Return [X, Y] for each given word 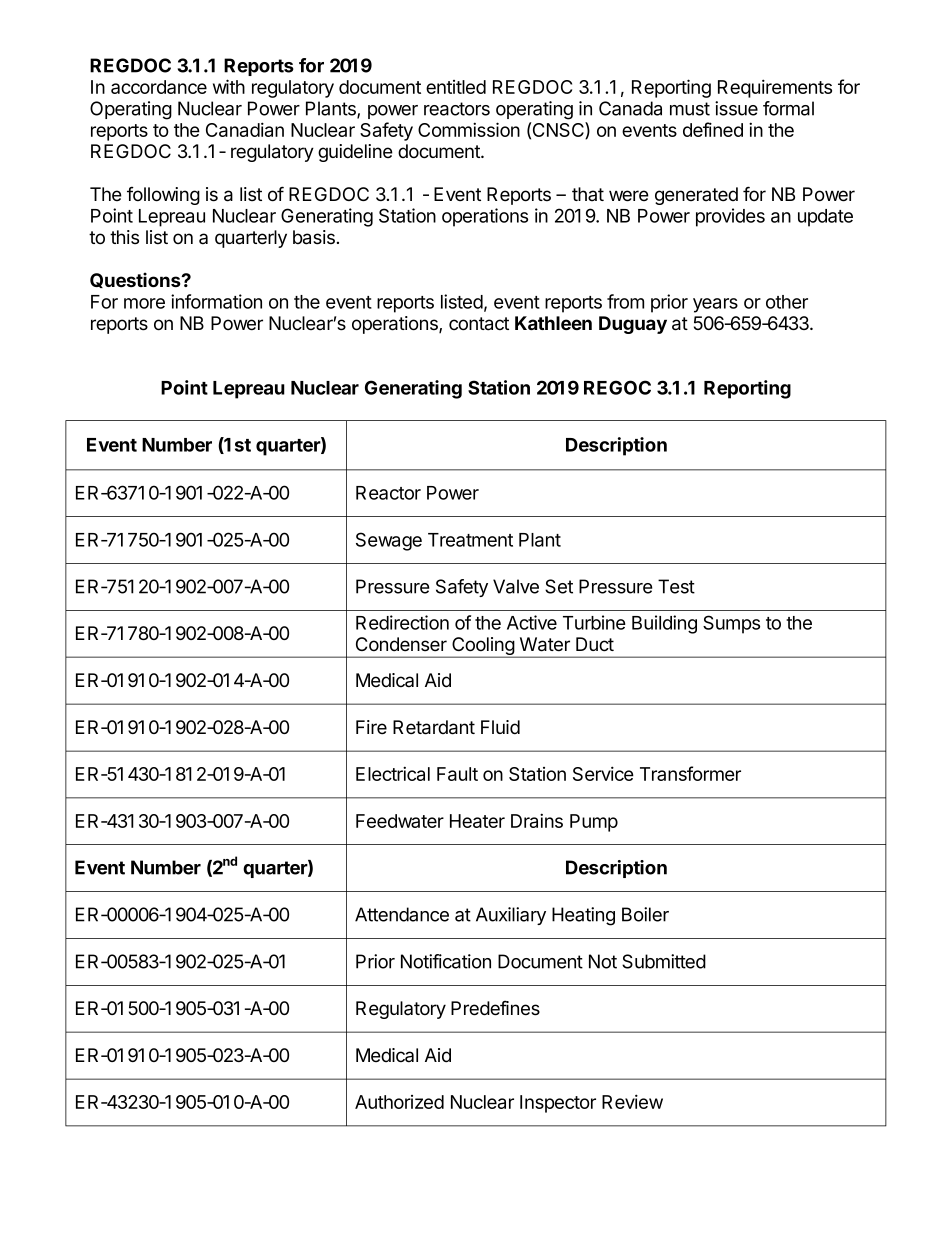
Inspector [558, 1104]
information [216, 301]
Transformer [690, 773]
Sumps [731, 624]
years [715, 305]
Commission [469, 129]
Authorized [399, 1102]
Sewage [389, 541]
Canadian [245, 129]
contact [479, 324]
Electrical [393, 773]
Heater [477, 821]
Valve [516, 586]
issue [736, 108]
